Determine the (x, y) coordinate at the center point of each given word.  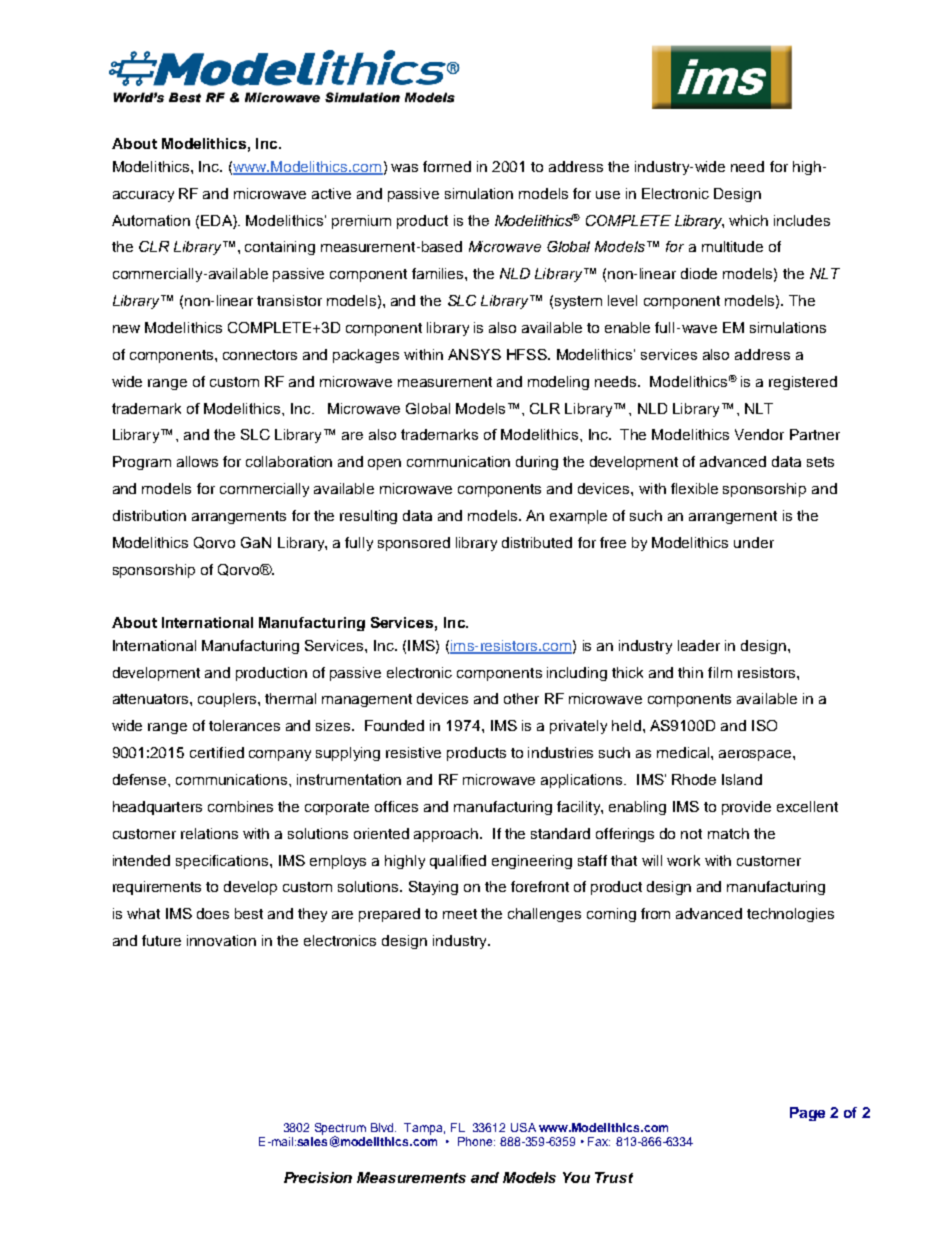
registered (803, 383)
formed (447, 166)
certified (217, 752)
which (748, 220)
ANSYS (474, 354)
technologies (790, 915)
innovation (221, 940)
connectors (260, 355)
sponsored (414, 544)
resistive (413, 752)
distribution (149, 515)
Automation (151, 220)
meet (460, 914)
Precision (318, 1177)
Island (742, 779)
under (754, 542)
